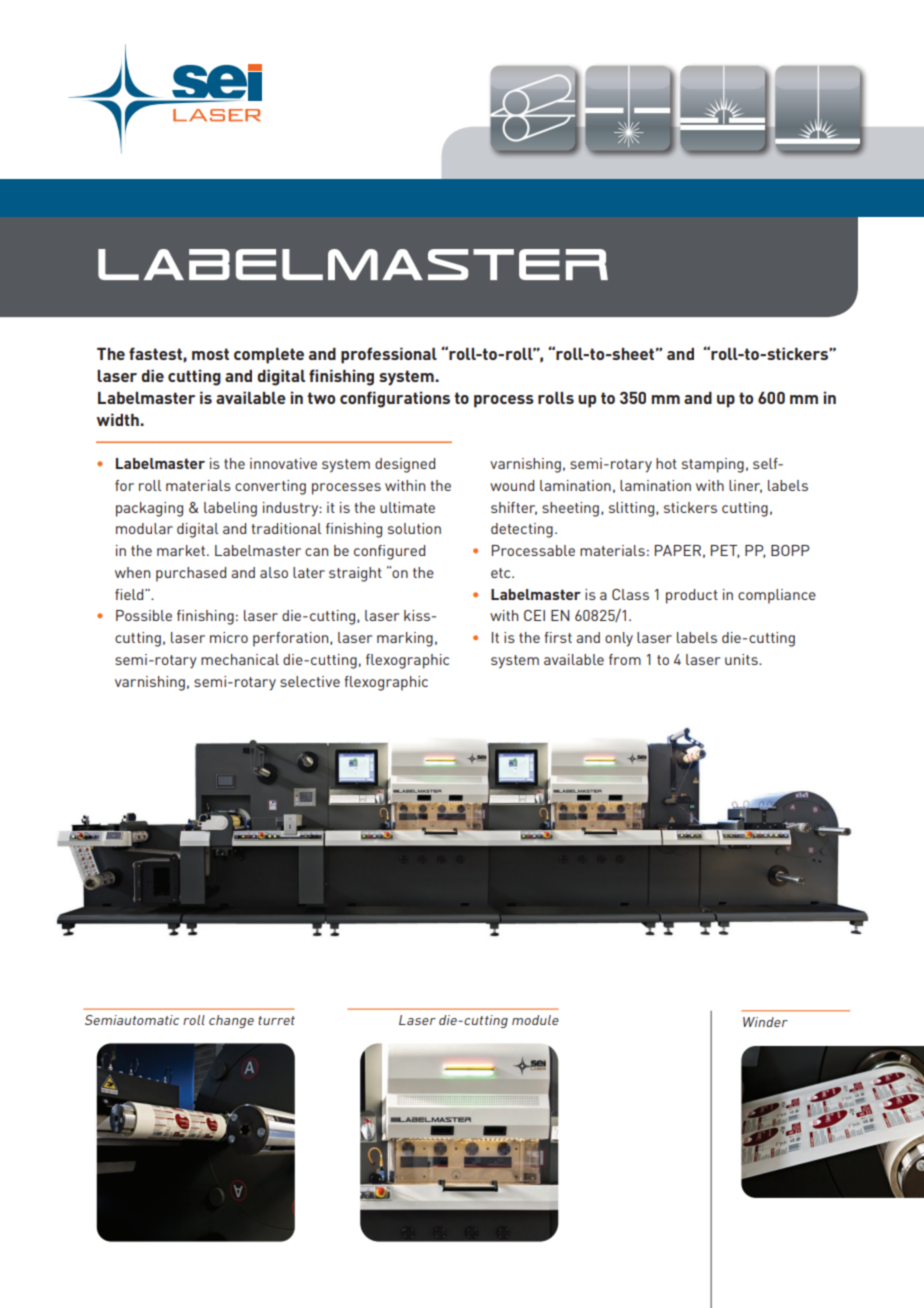 The width and height of the image is (924, 1308). Describe the element at coordinates (240, 659) in the image. I see `mechanical` at that location.
